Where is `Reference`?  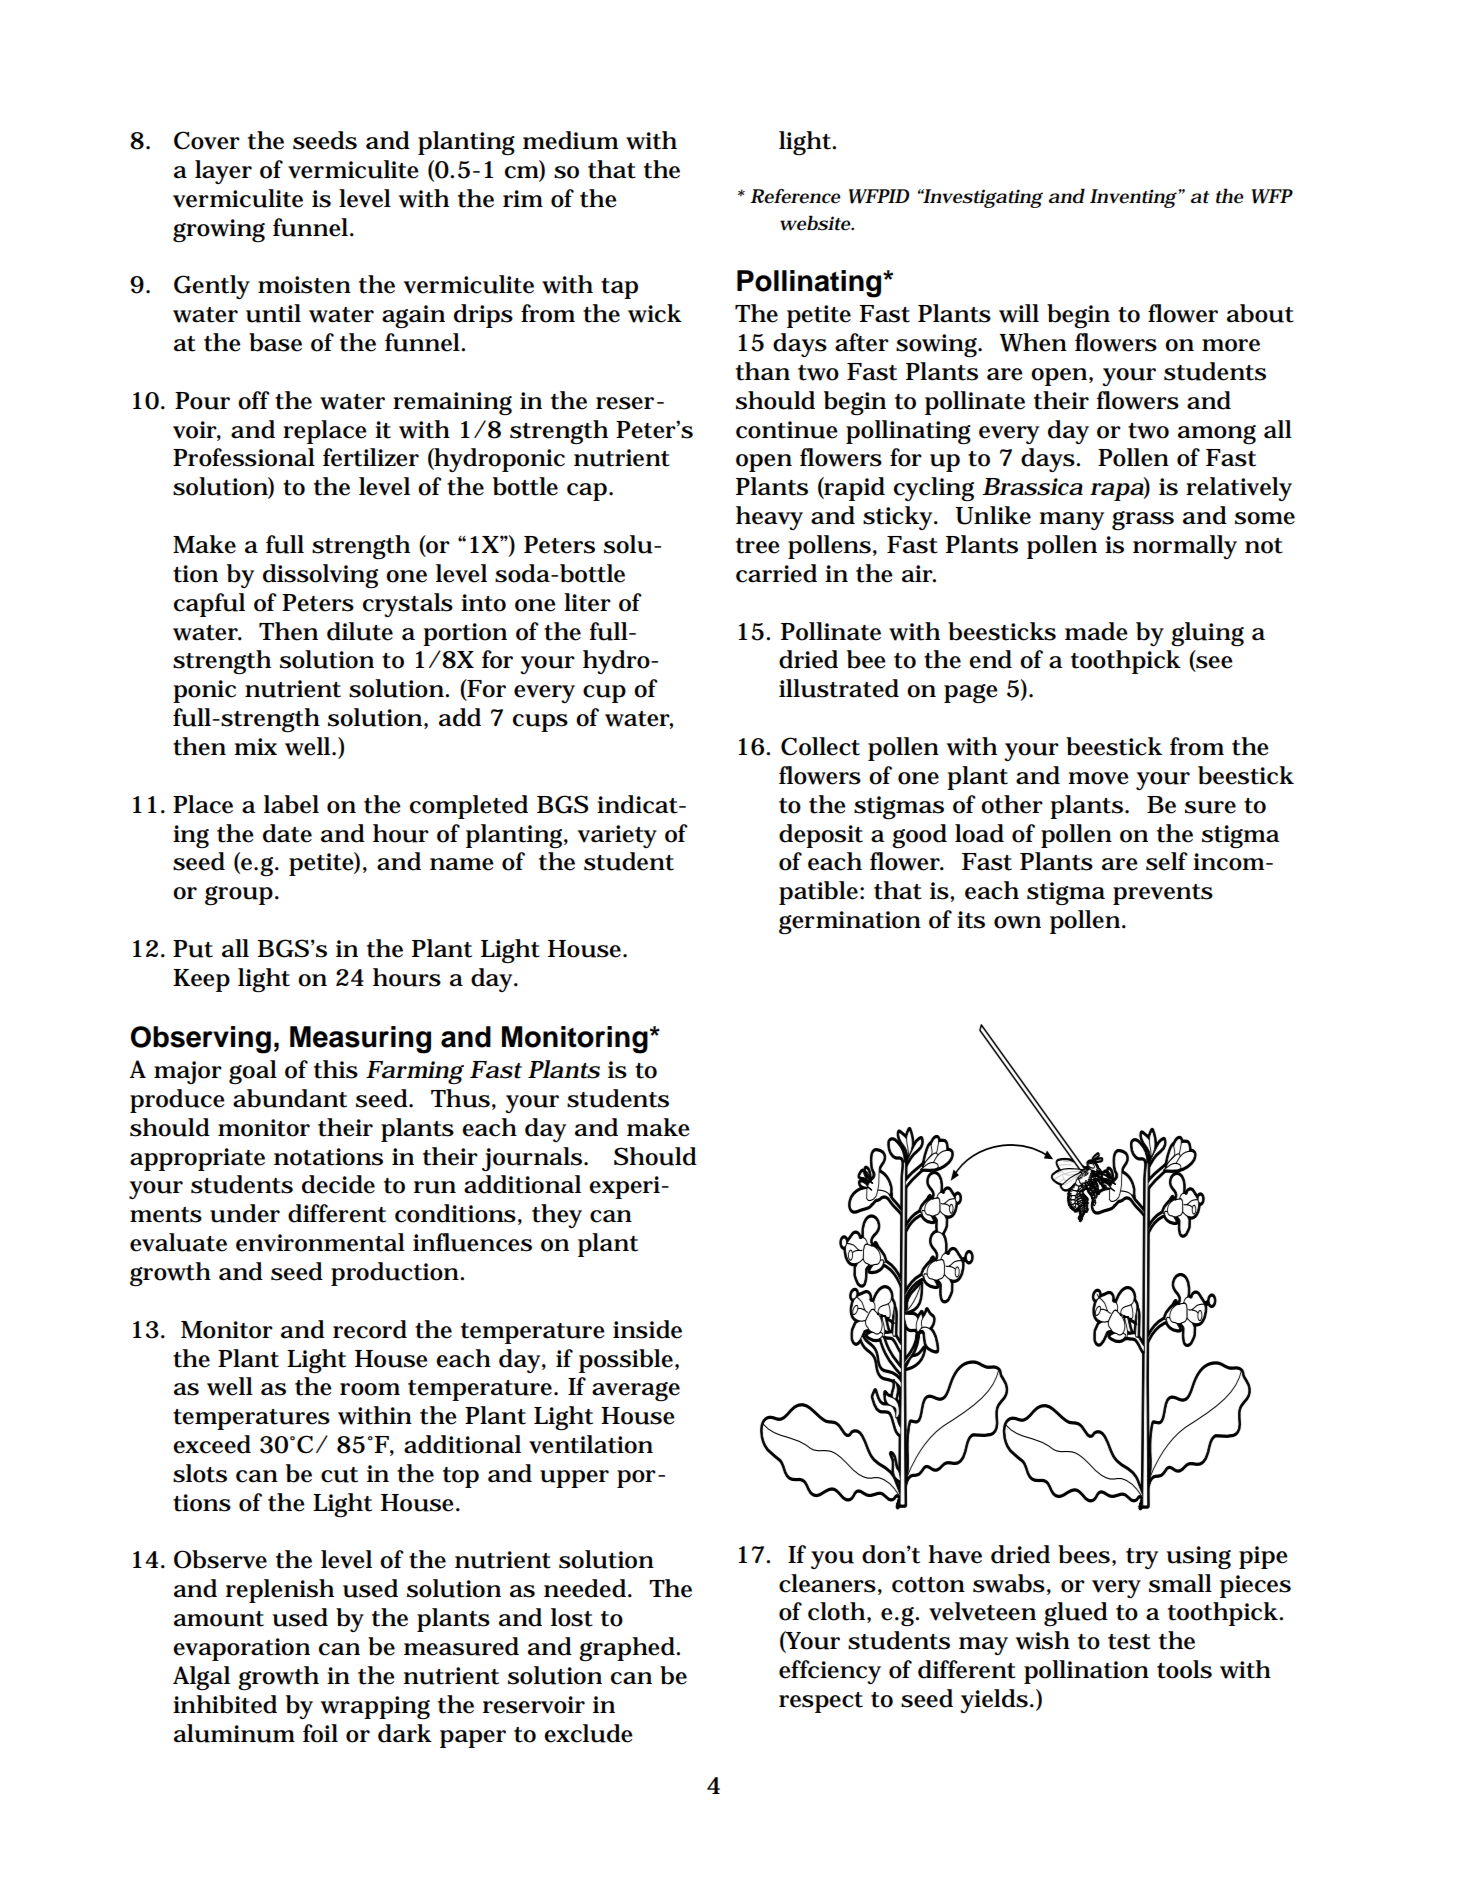
Reference is located at coordinates (795, 196).
